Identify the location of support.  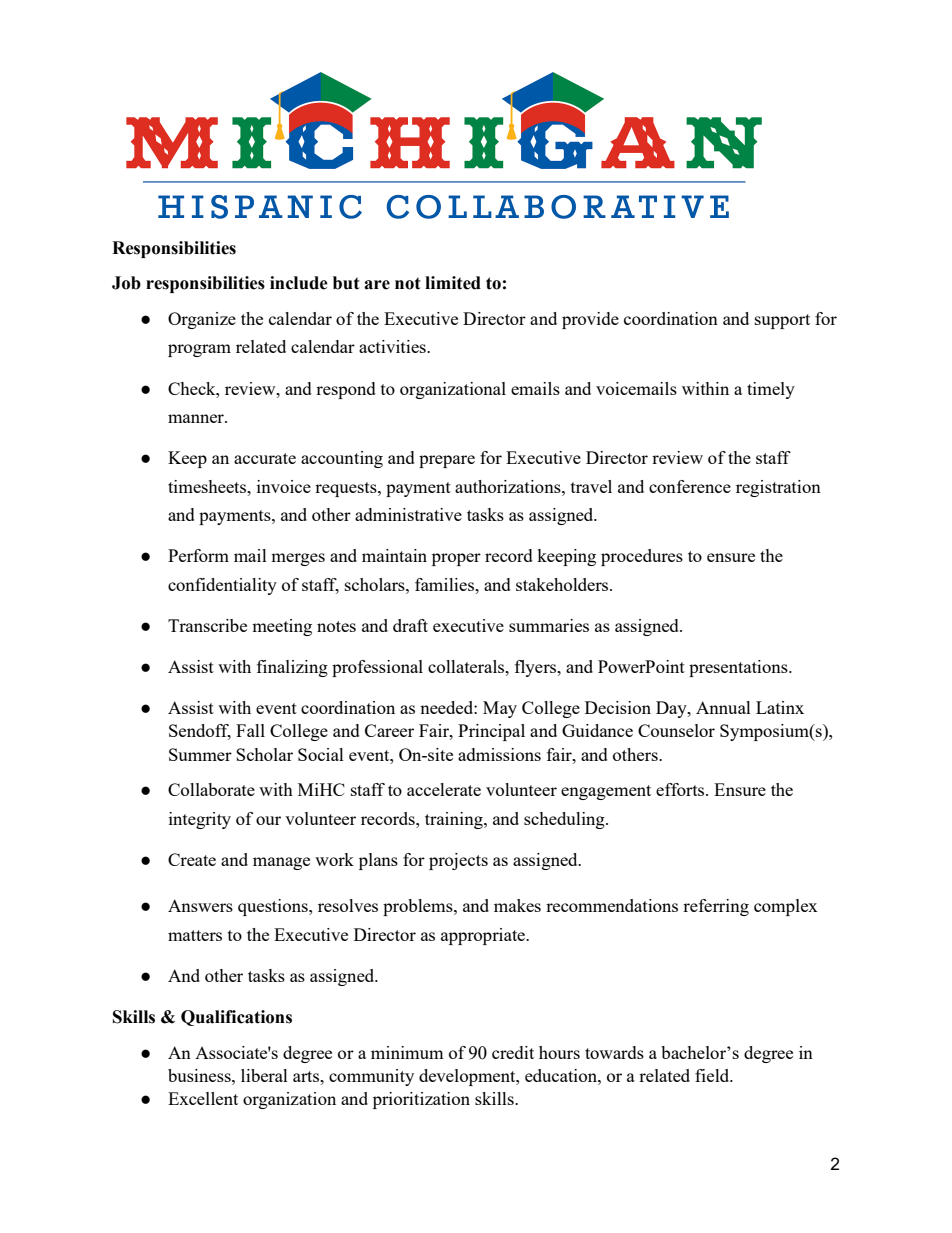
(782, 321).
